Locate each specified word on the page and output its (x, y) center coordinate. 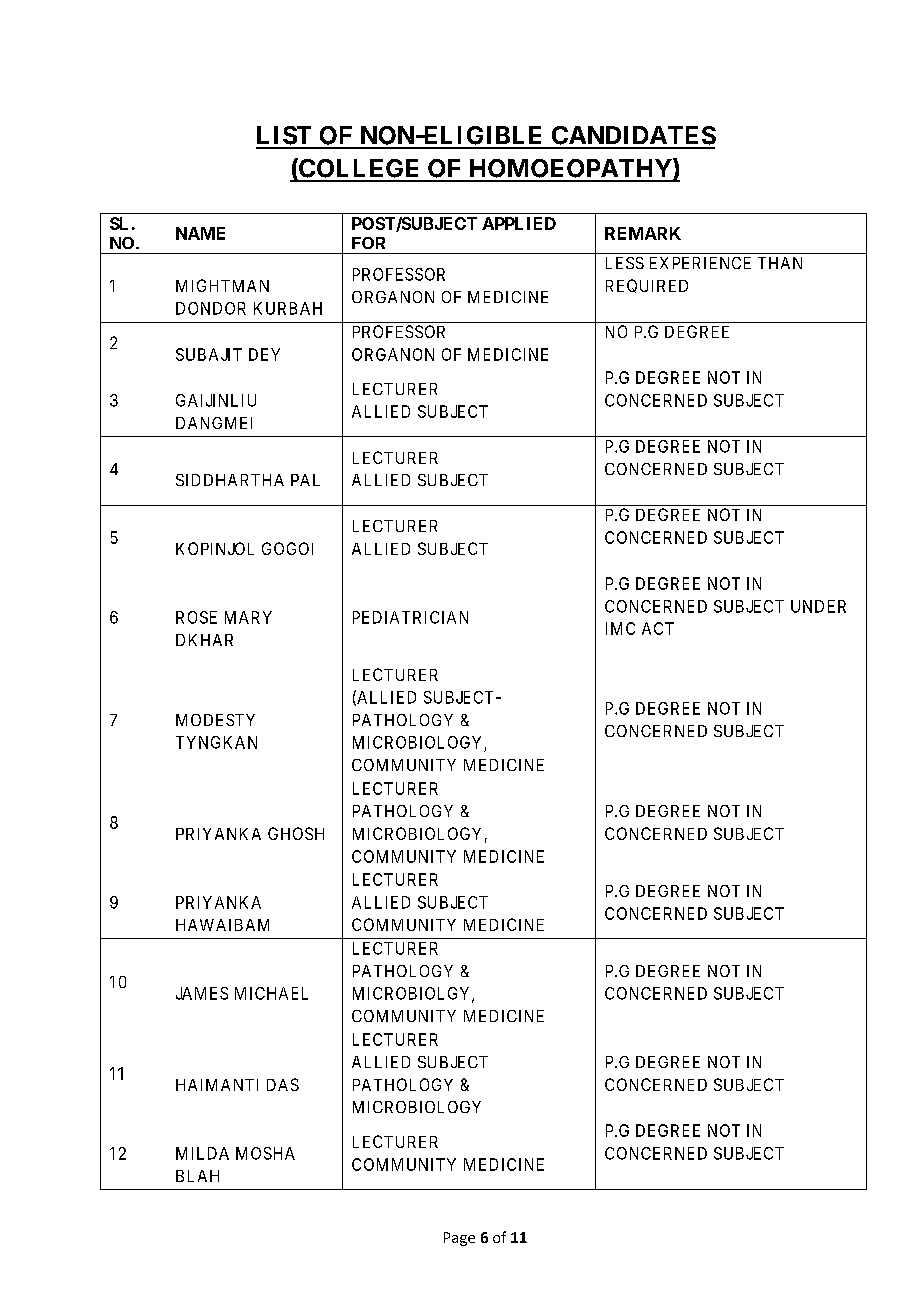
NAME (200, 233)
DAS (283, 1084)
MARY (248, 617)
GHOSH (296, 833)
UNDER (818, 606)
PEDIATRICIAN (410, 617)
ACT (658, 628)
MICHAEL (271, 993)
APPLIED (519, 223)
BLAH (197, 1176)
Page (459, 1239)
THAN (780, 263)
